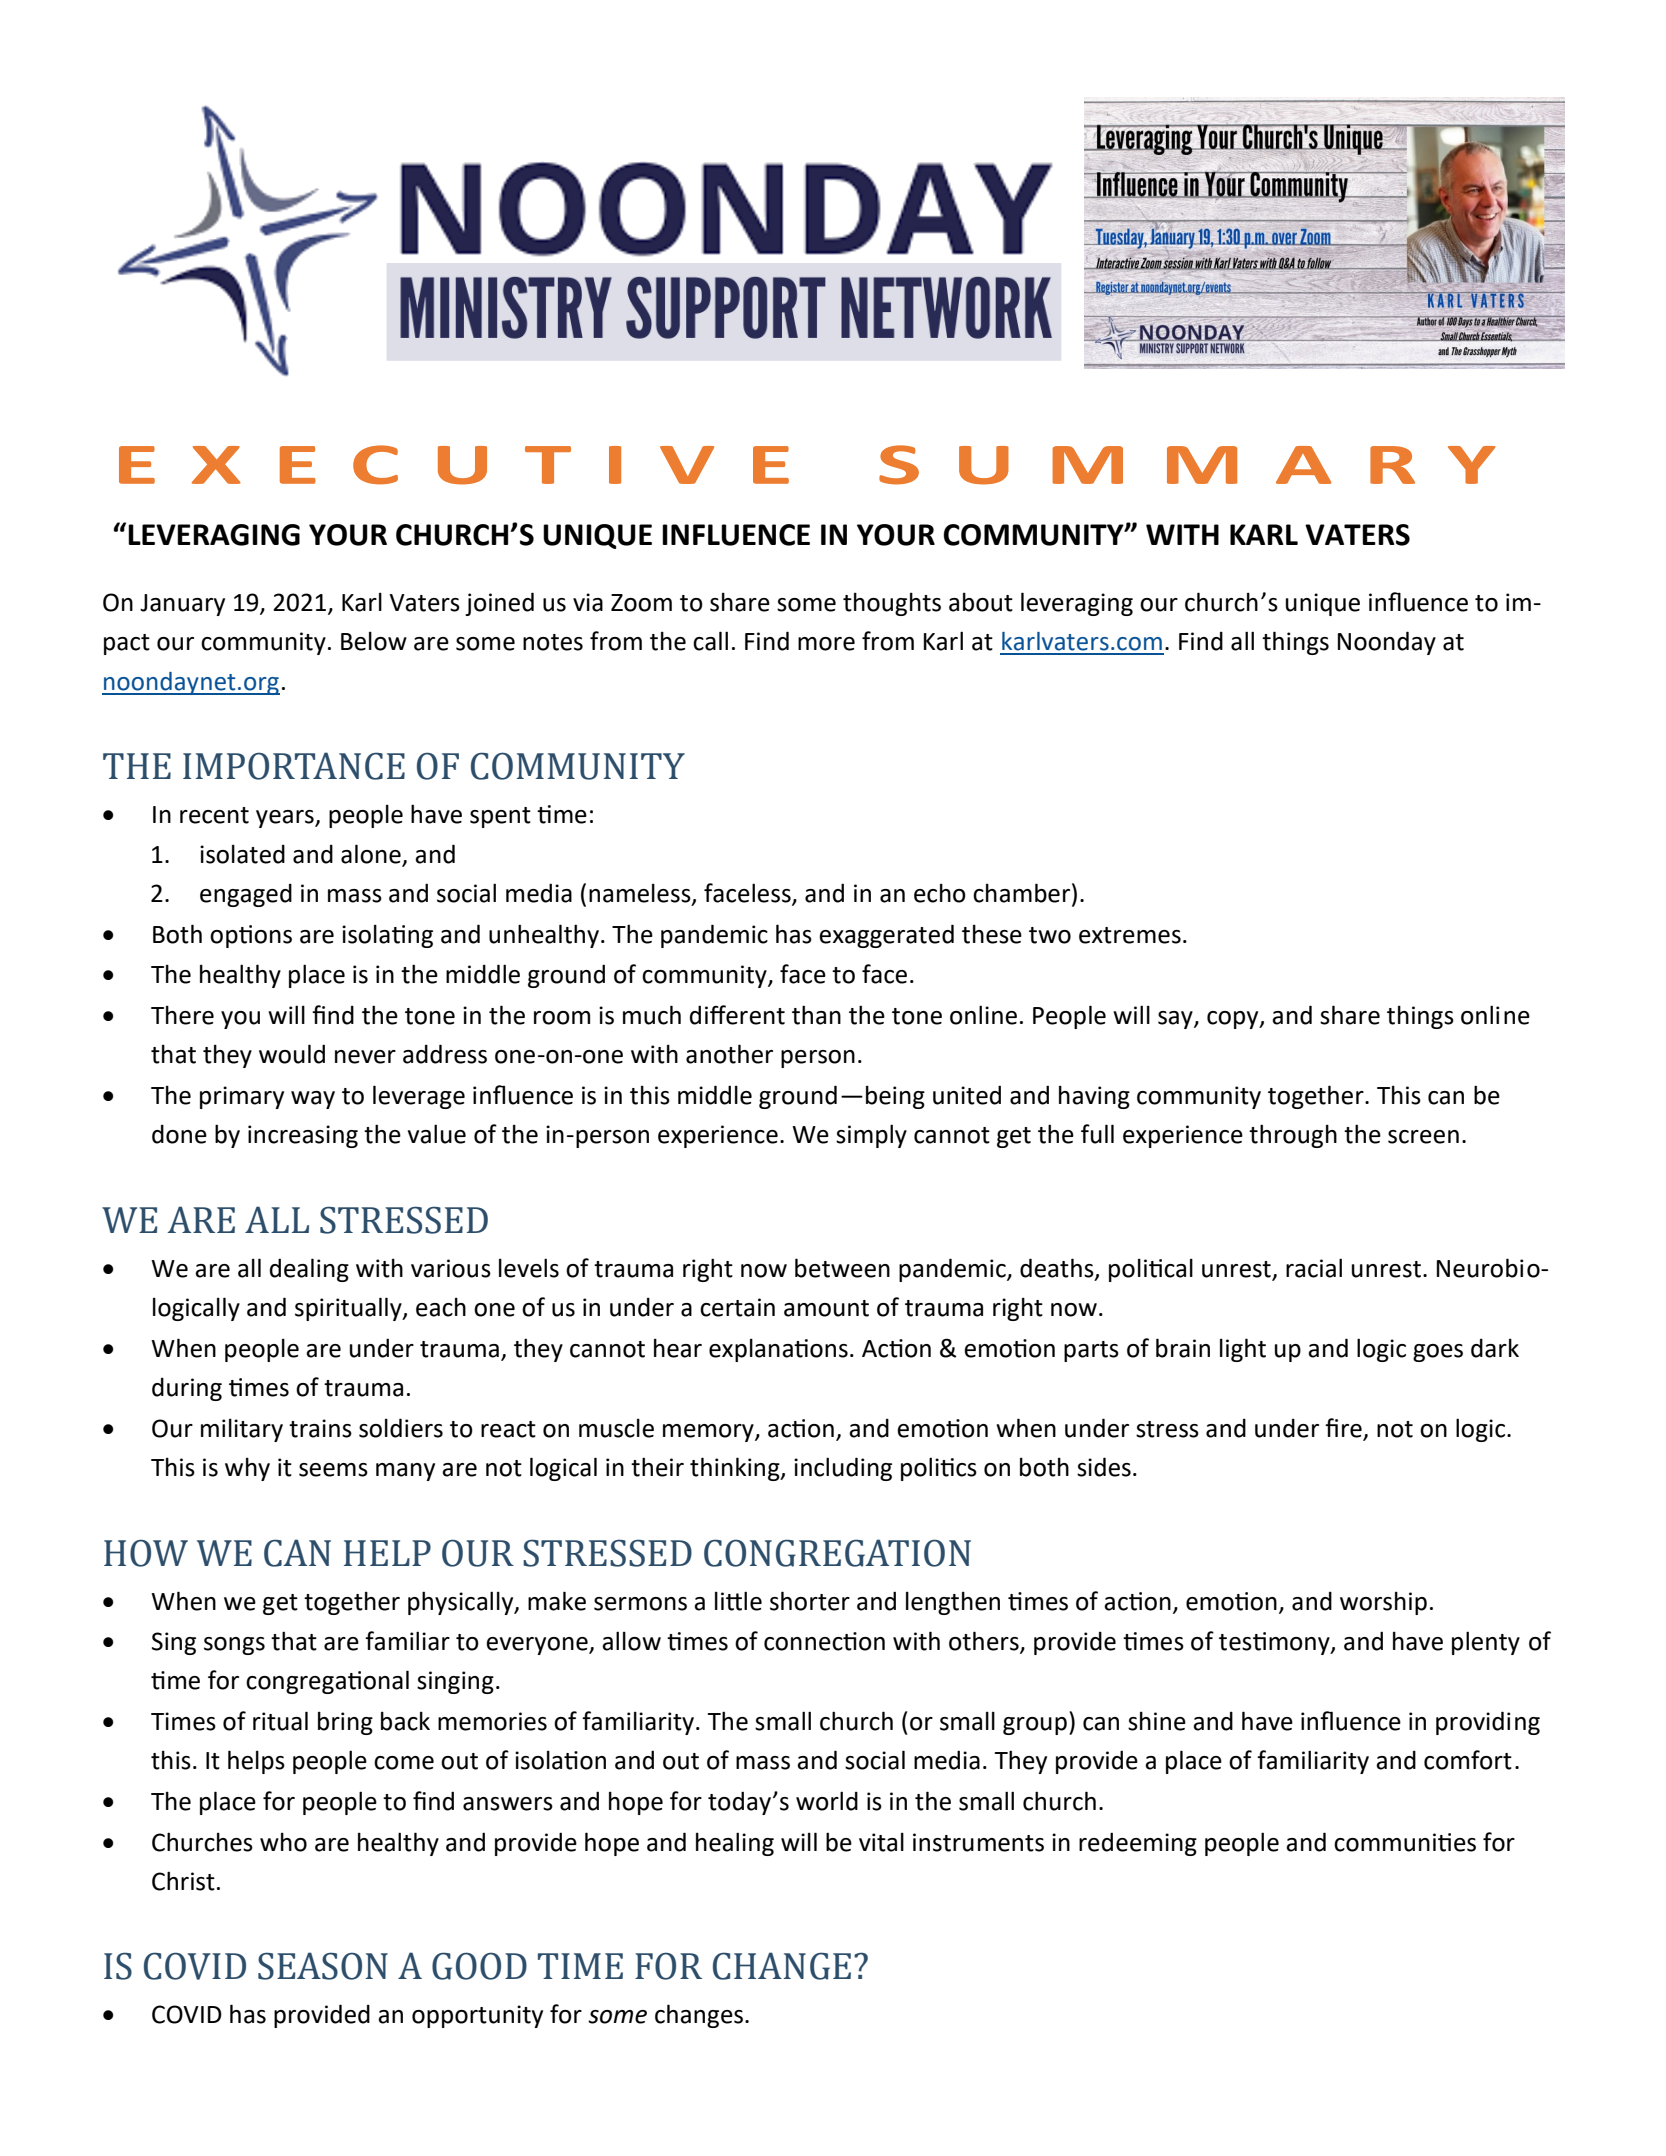  I want to click on racial, so click(1314, 1268).
